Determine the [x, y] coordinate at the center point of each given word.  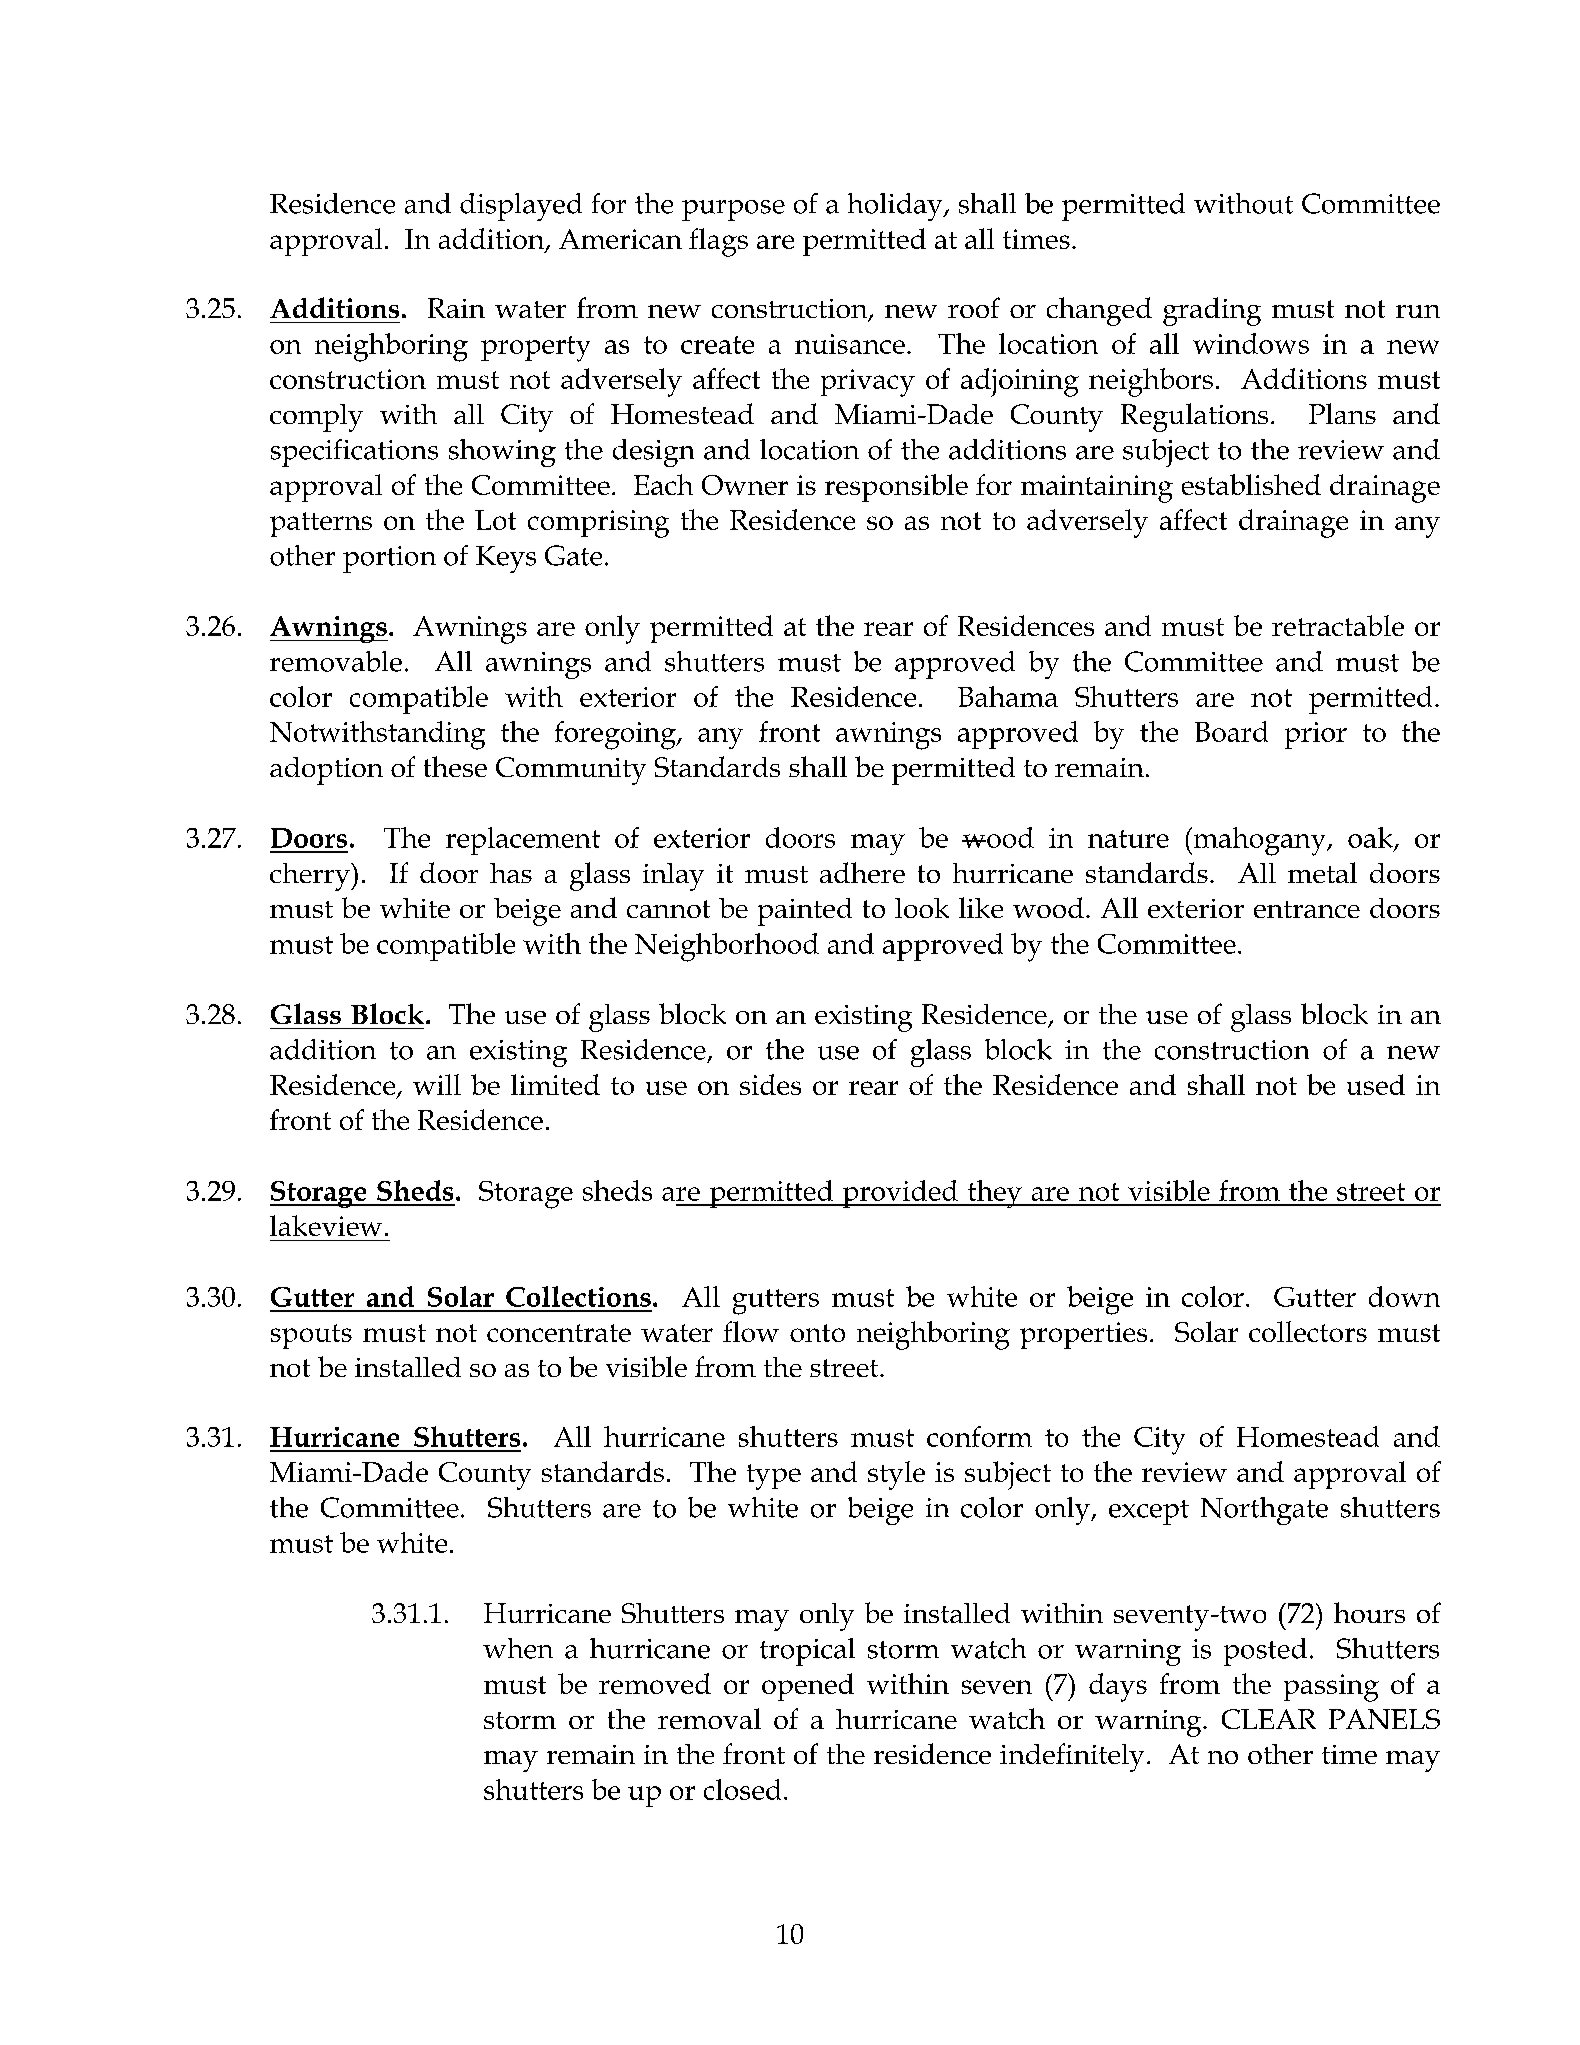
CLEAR [1269, 1719]
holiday [896, 207]
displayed [521, 207]
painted [805, 912]
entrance [1307, 909]
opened [808, 1687]
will [437, 1084]
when [518, 1648]
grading [1212, 311]
